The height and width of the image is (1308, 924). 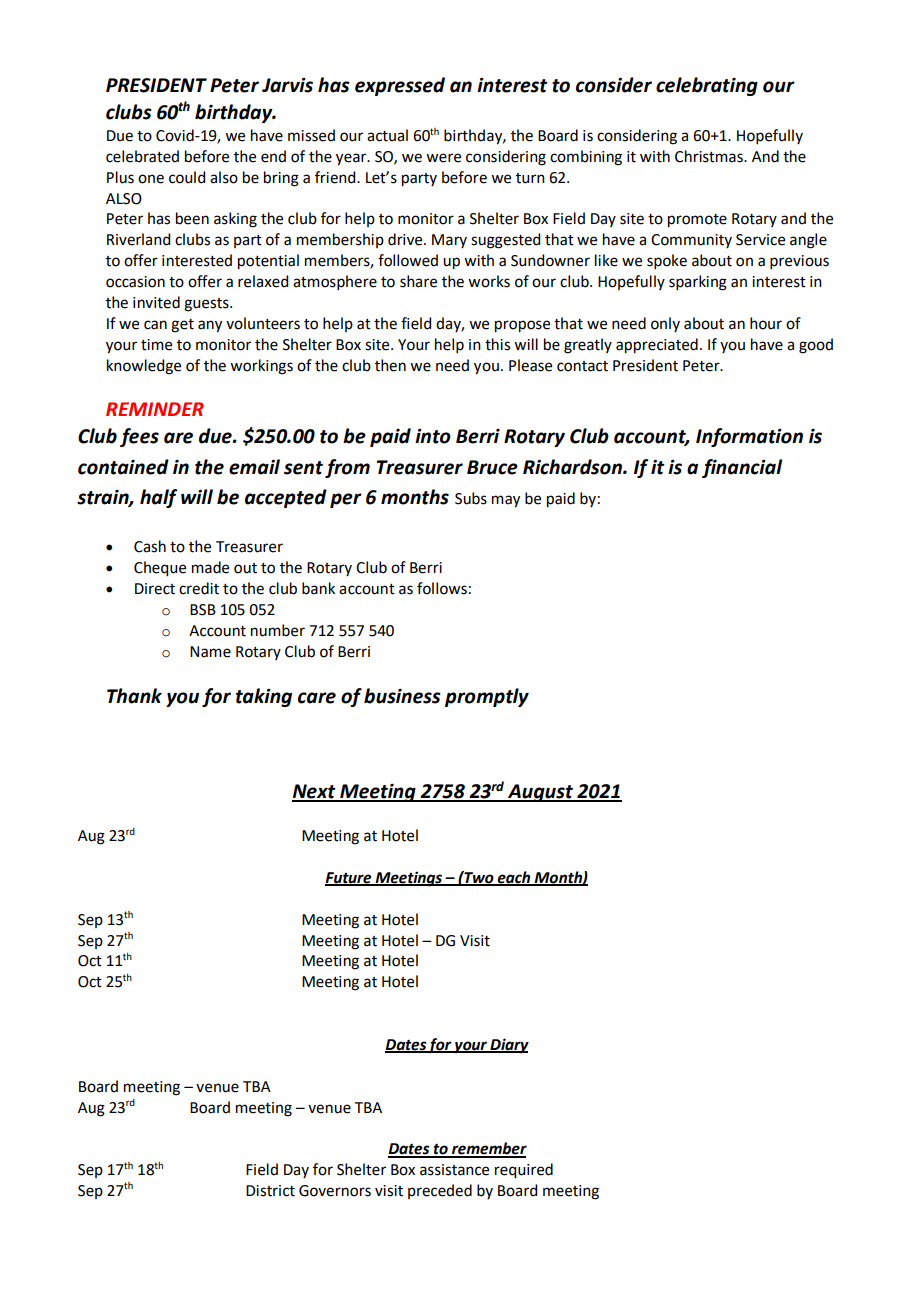 I want to click on financial, so click(x=742, y=468).
